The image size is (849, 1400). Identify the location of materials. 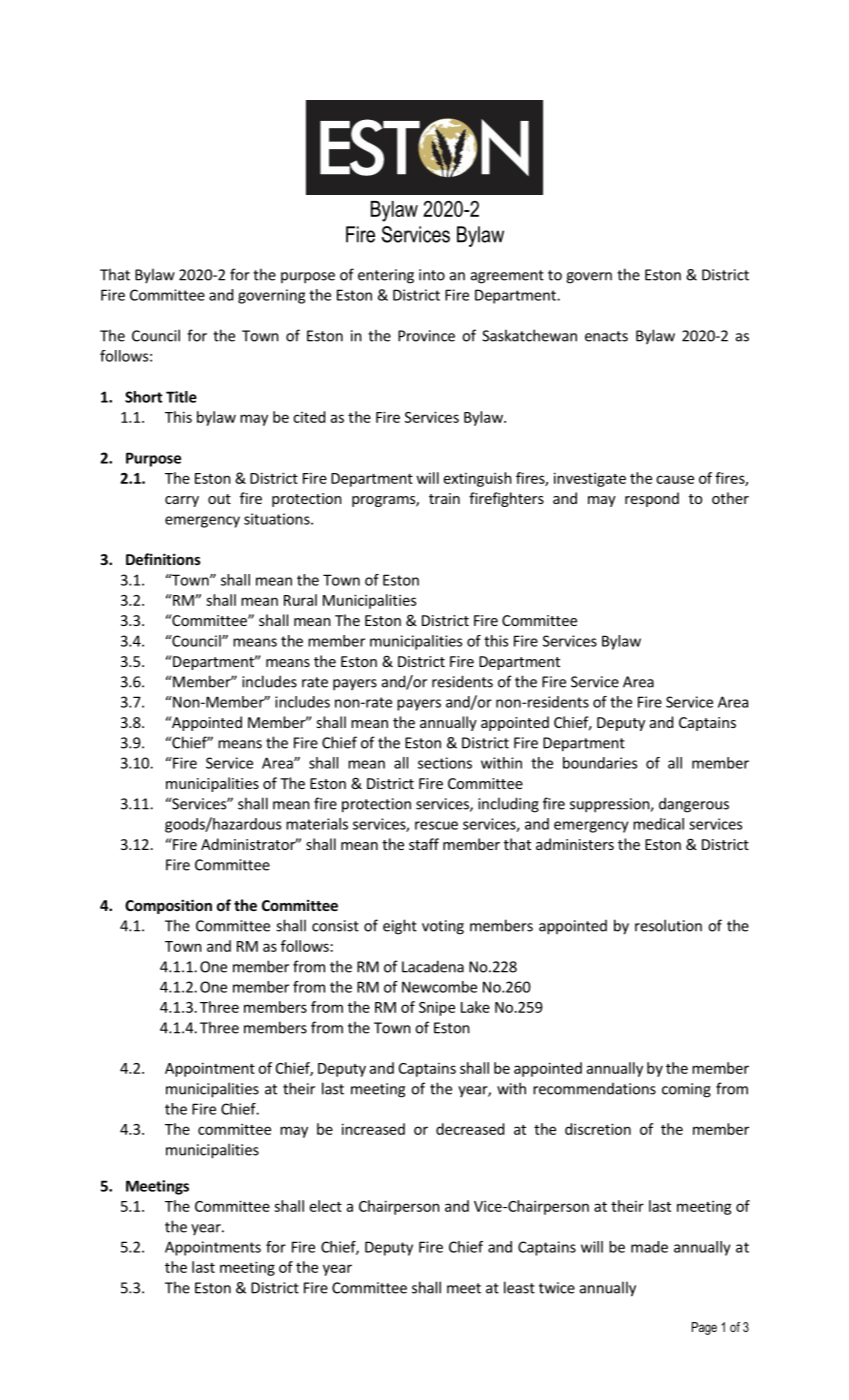
(317, 824).
